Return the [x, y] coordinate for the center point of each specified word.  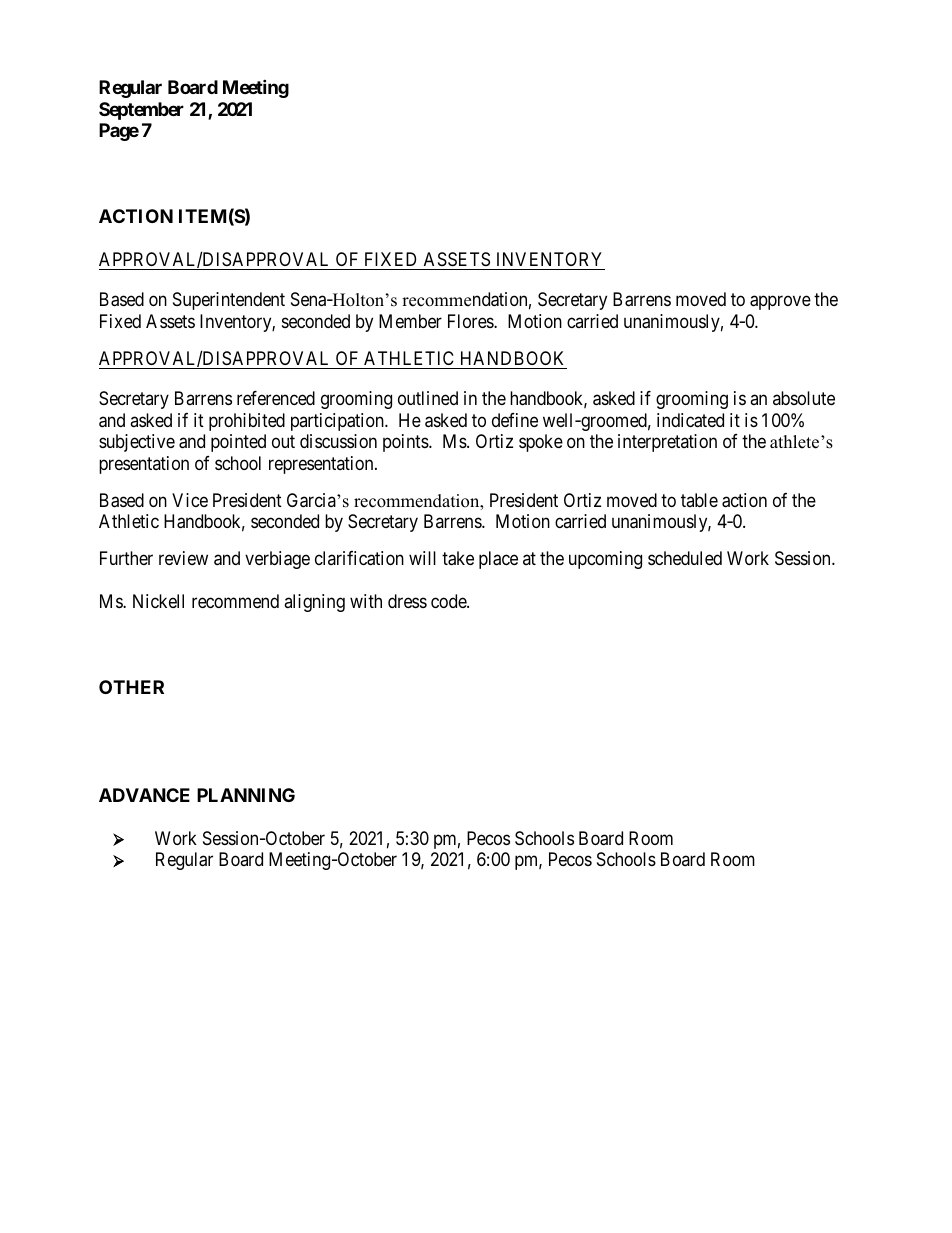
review [183, 558]
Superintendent [229, 301]
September [141, 111]
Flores [471, 321]
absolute [804, 398]
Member [410, 321]
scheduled [685, 558]
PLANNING [246, 795]
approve [780, 303]
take [458, 558]
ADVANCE [144, 795]
